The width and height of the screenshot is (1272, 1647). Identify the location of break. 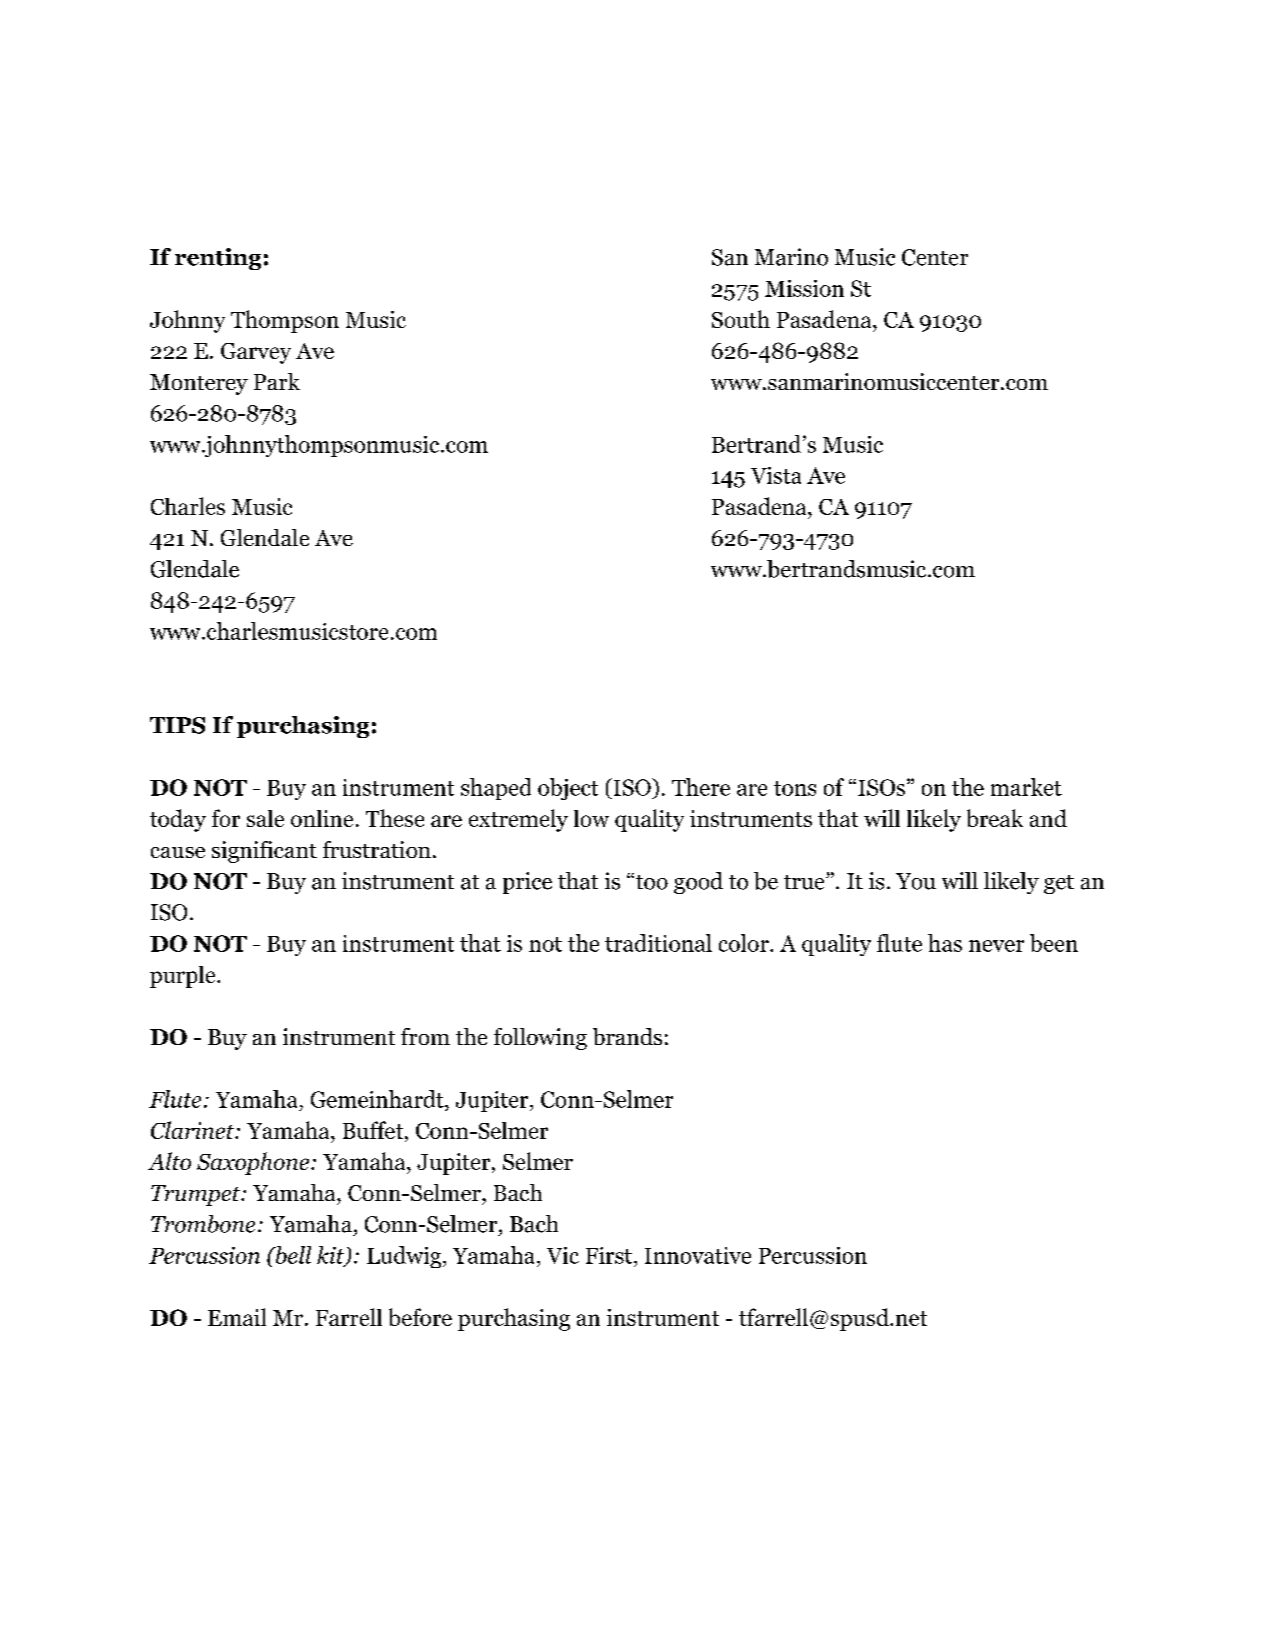
(995, 818).
